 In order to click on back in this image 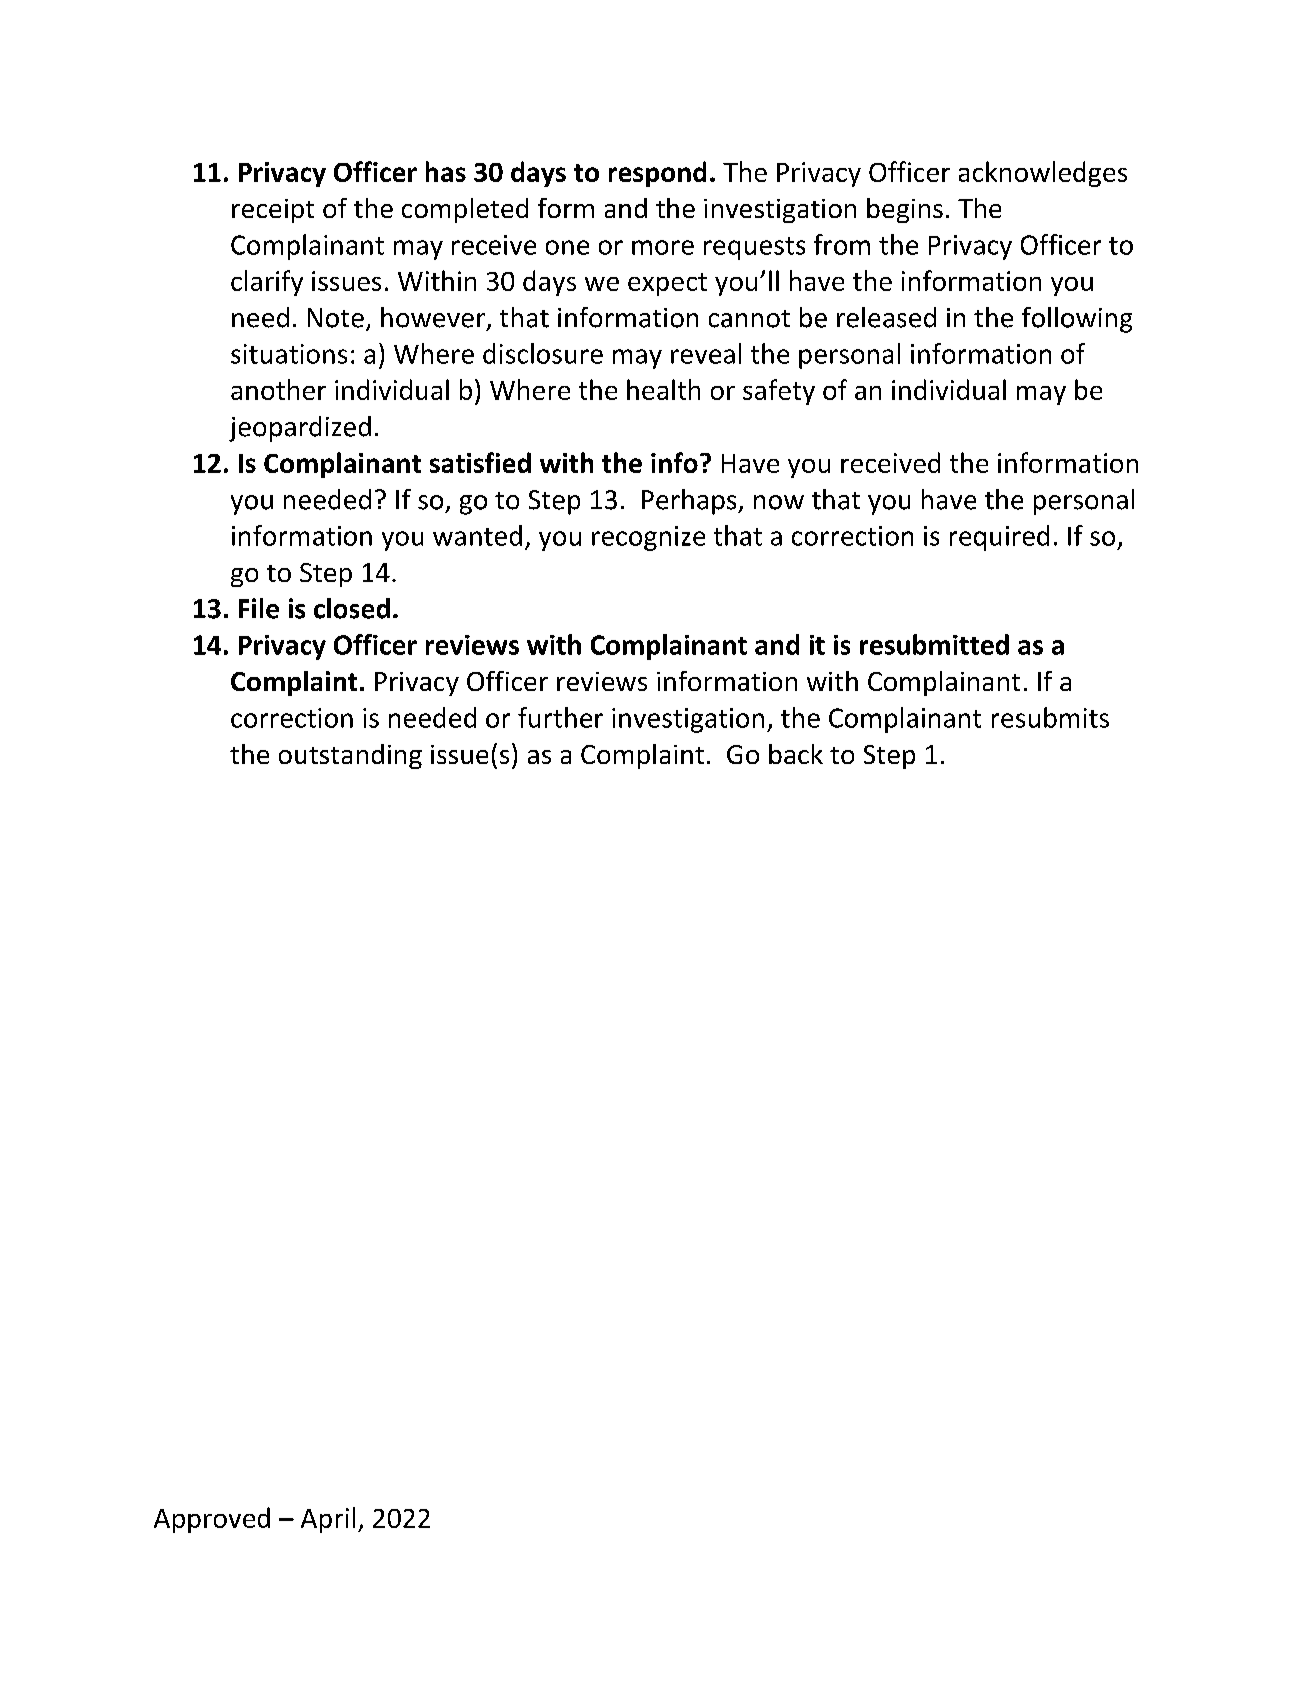, I will do `click(796, 754)`.
